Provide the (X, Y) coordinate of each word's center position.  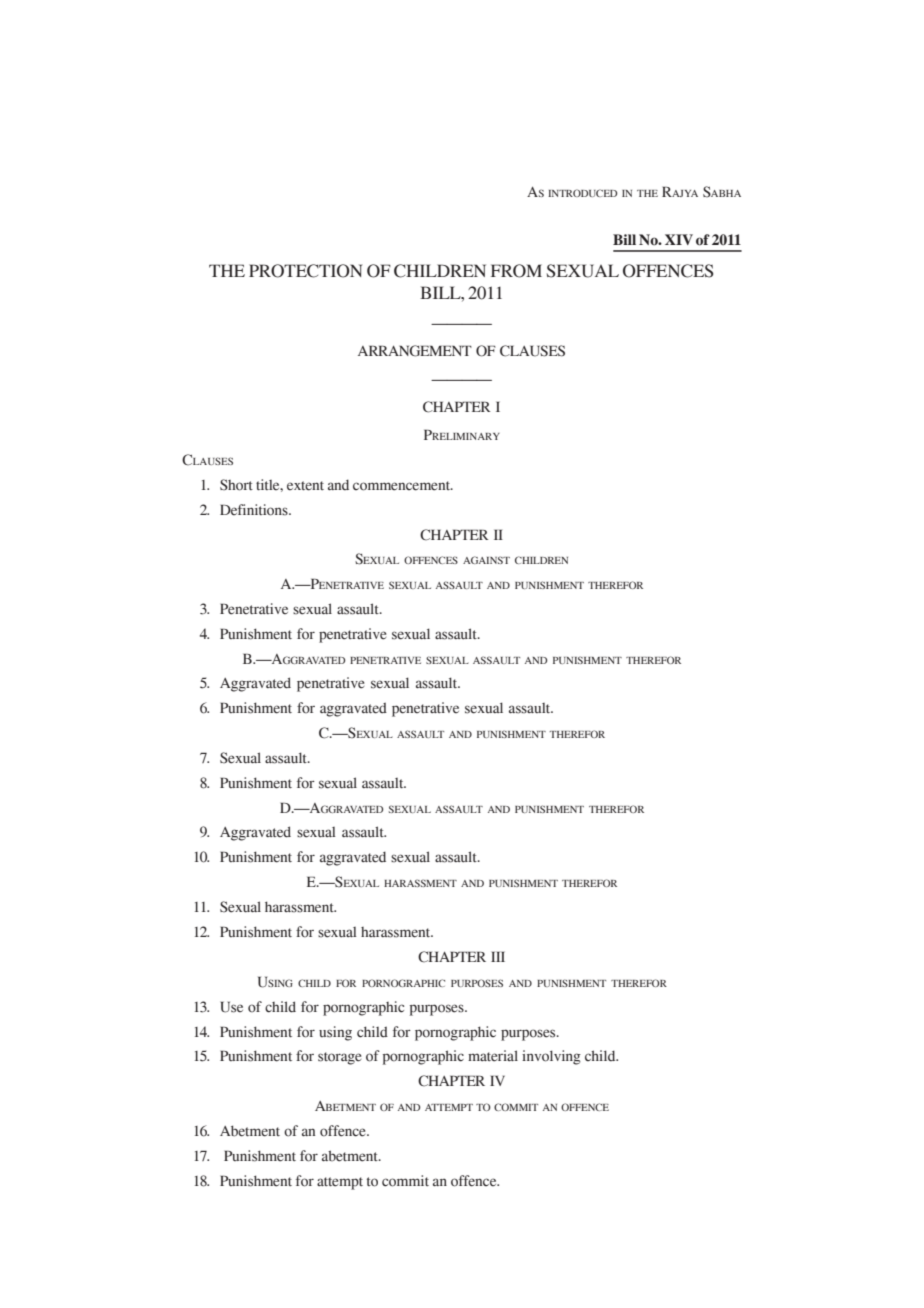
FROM (516, 271)
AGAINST (486, 560)
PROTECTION (305, 271)
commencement (403, 486)
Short (236, 485)
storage (339, 1058)
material (493, 1056)
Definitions (255, 510)
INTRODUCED (582, 193)
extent (305, 486)
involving (551, 1057)
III (498, 956)
